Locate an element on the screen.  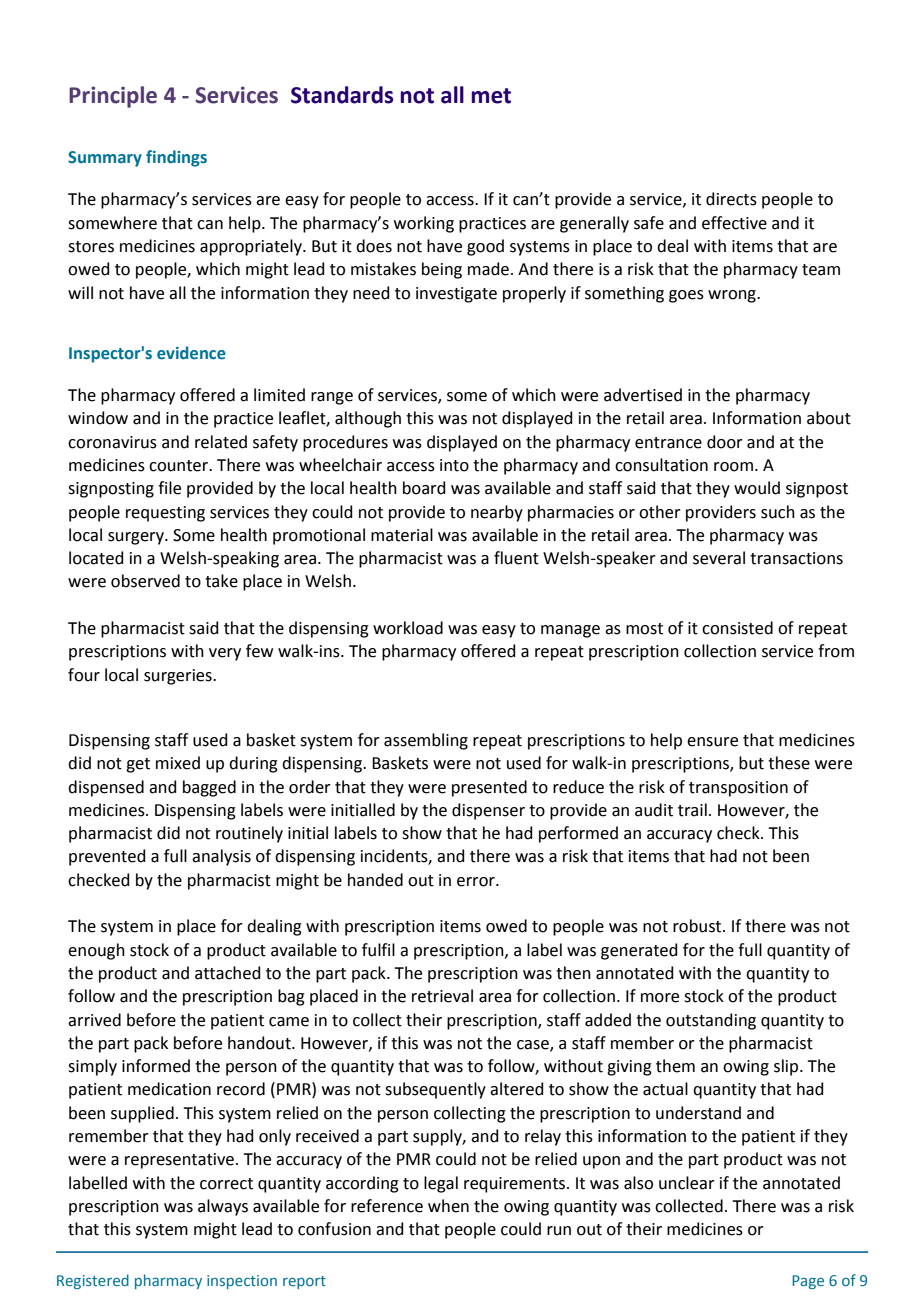
working is located at coordinates (424, 224).
